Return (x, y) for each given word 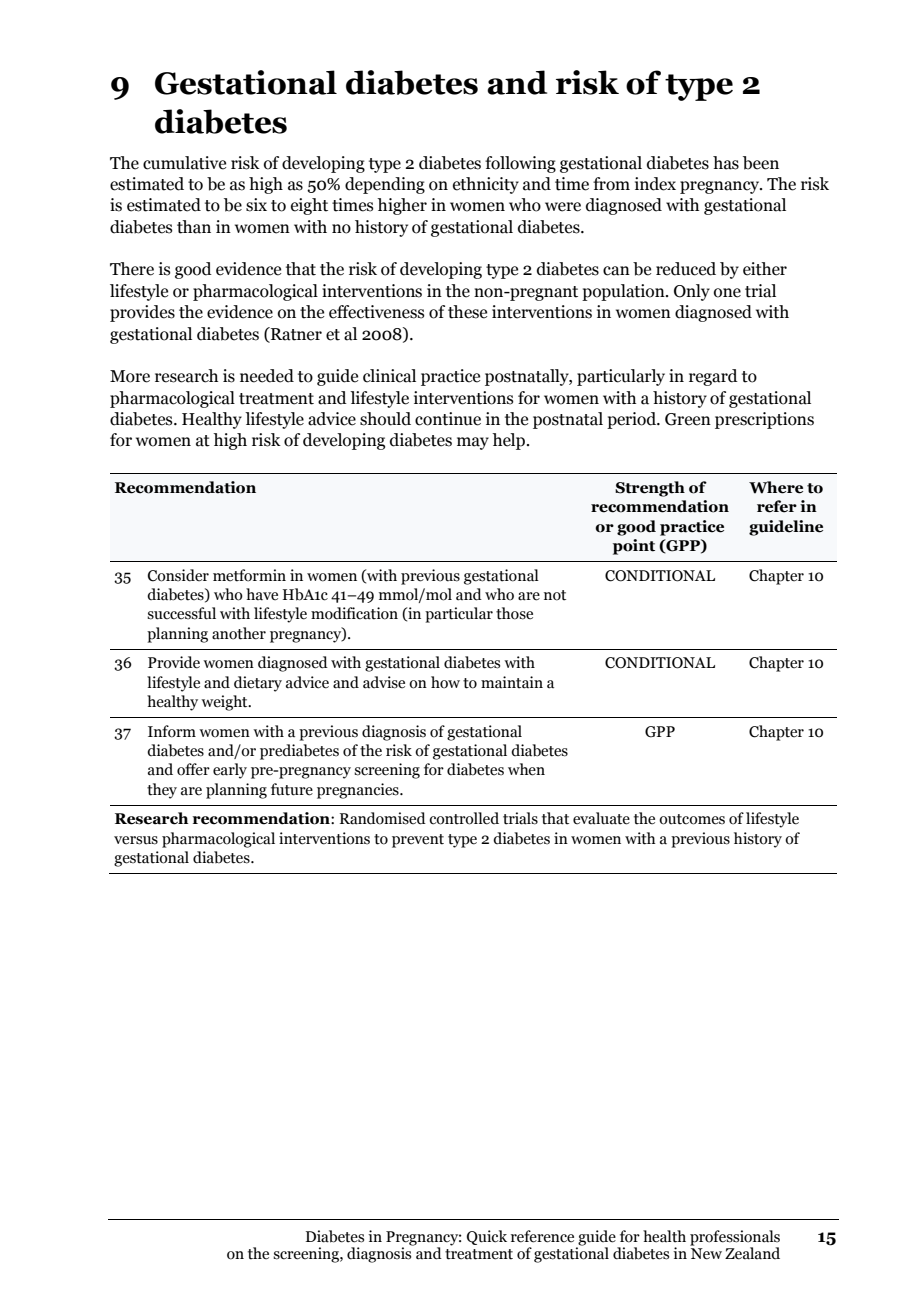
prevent (418, 841)
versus (136, 840)
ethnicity (486, 185)
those (514, 613)
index (655, 184)
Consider (178, 575)
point (634, 547)
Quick (487, 1237)
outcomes (692, 819)
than (194, 227)
